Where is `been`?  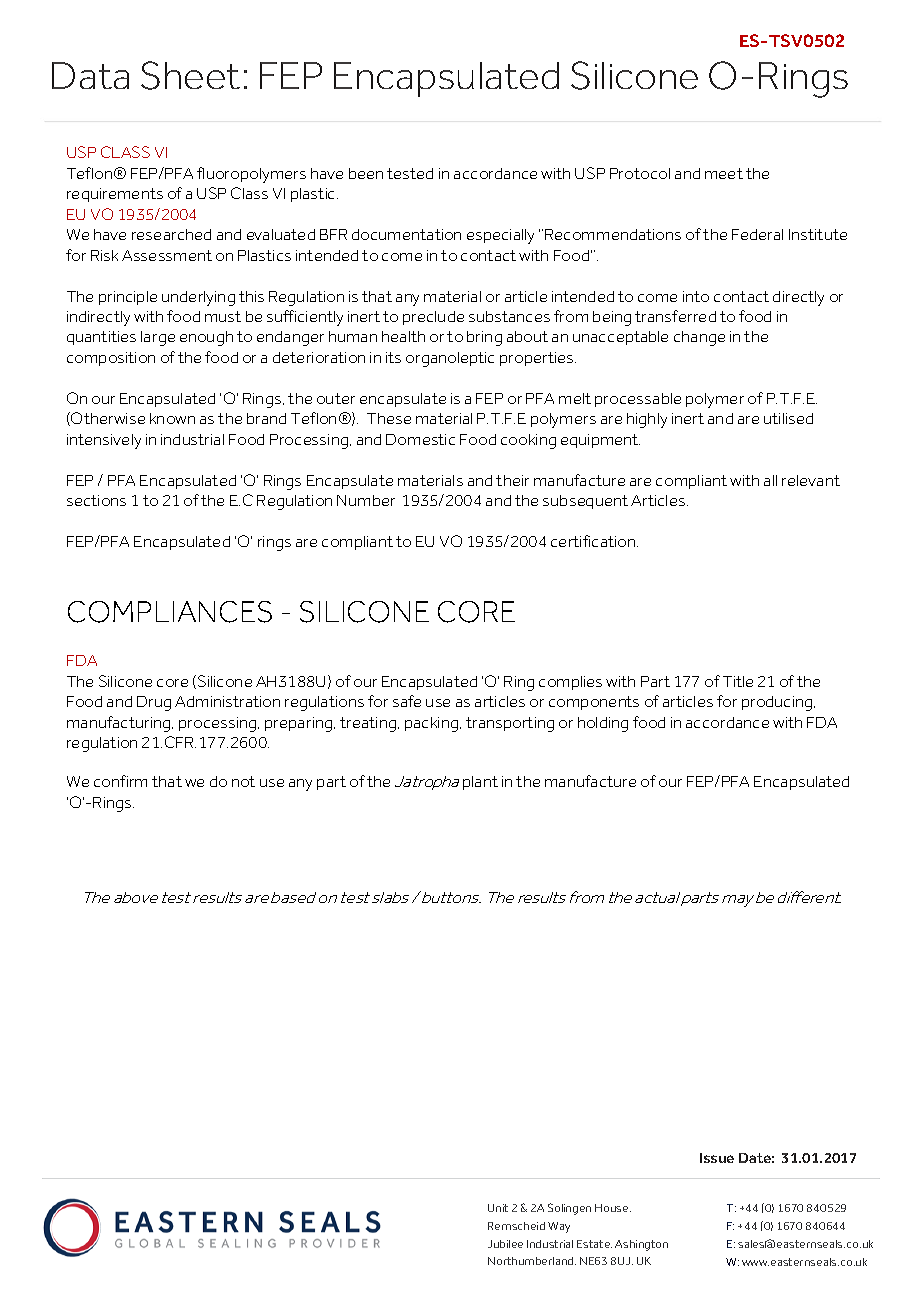 been is located at coordinates (366, 173).
